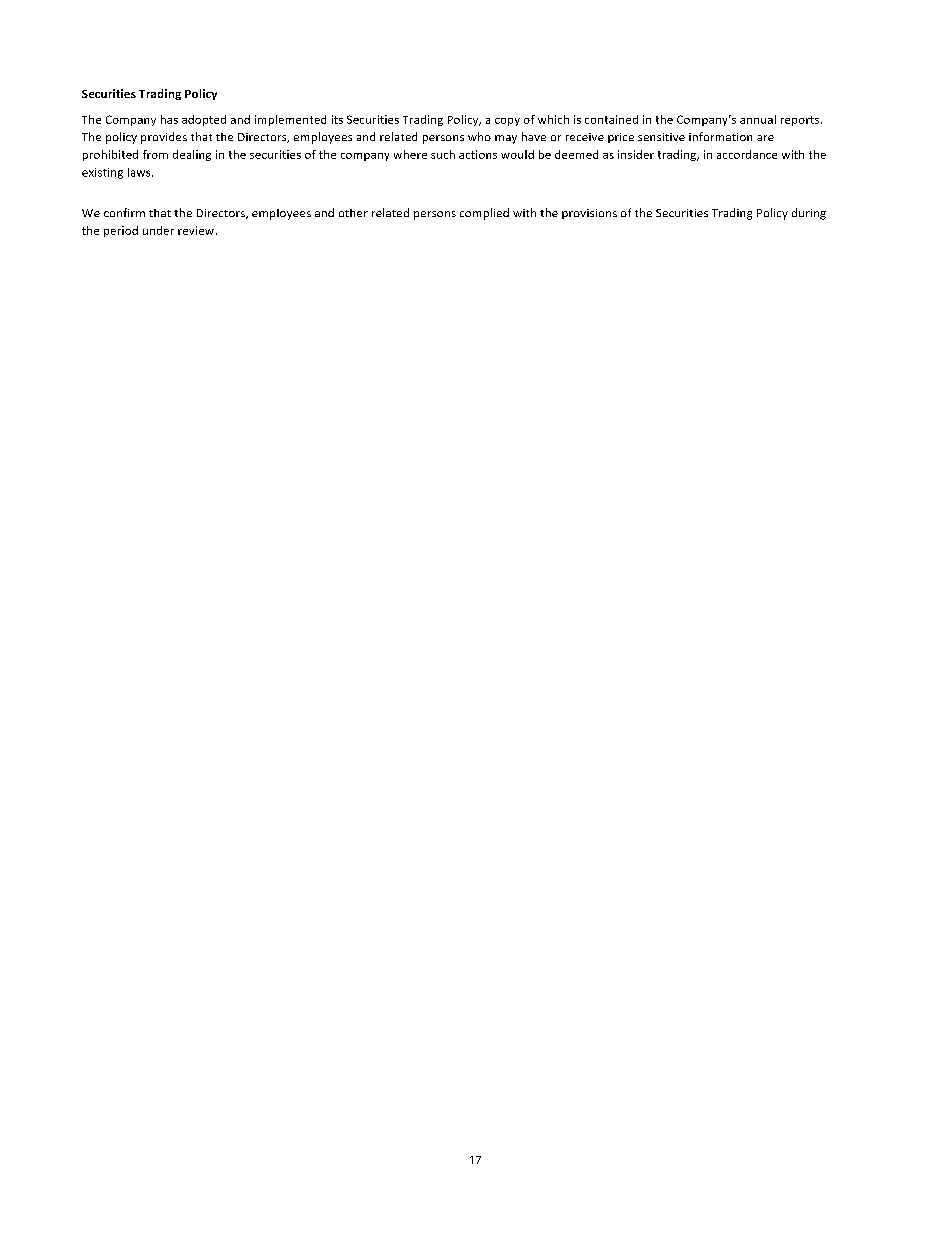 This page has width=952, height=1233. Describe the element at coordinates (478, 154) in the page. I see `actions` at that location.
